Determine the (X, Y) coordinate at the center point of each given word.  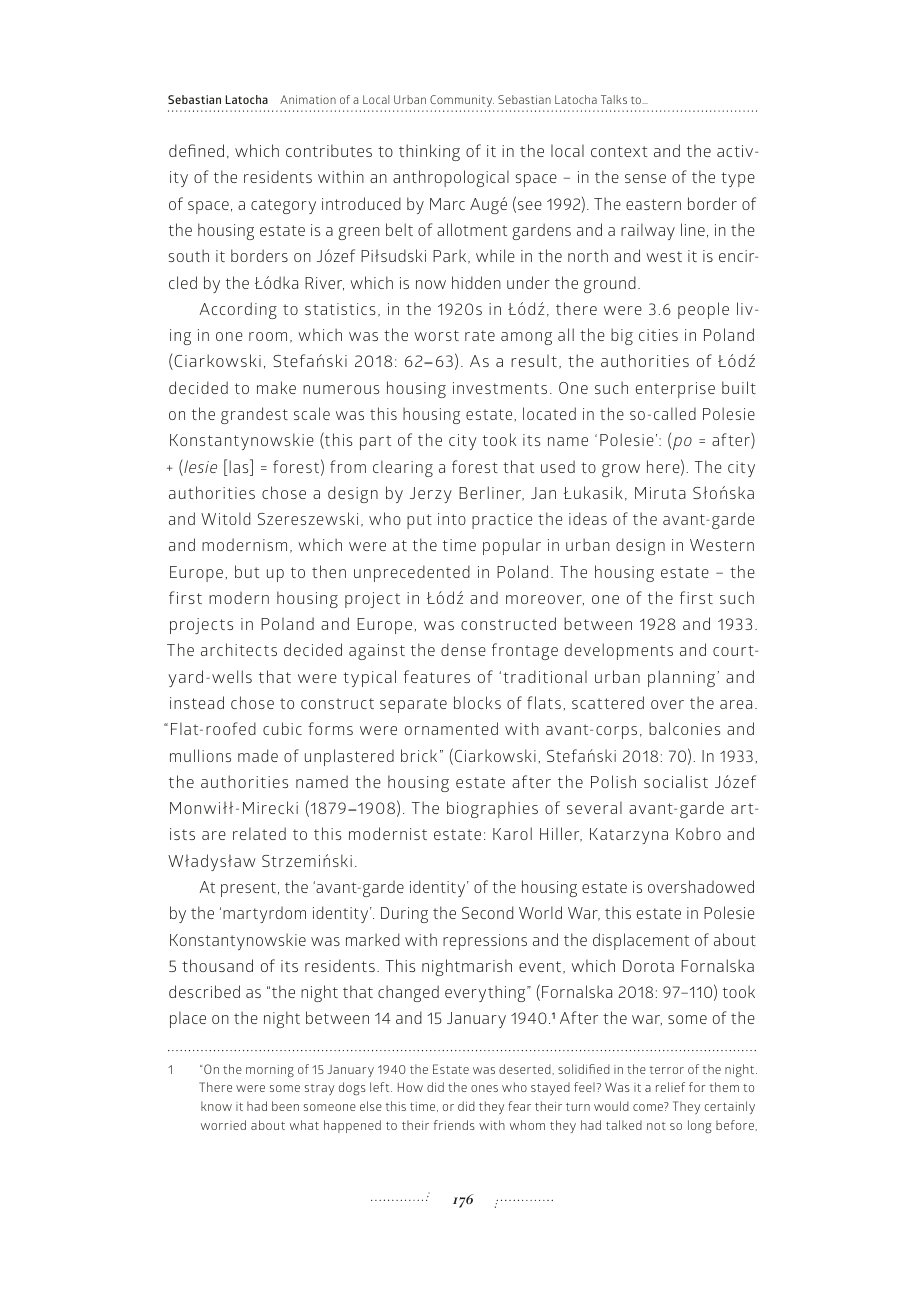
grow (621, 470)
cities (658, 335)
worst (436, 335)
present (248, 889)
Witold (225, 518)
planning (681, 678)
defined (196, 150)
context (619, 151)
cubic (282, 728)
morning (270, 1071)
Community (462, 101)
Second (487, 912)
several (594, 807)
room (268, 336)
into (452, 519)
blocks (477, 702)
